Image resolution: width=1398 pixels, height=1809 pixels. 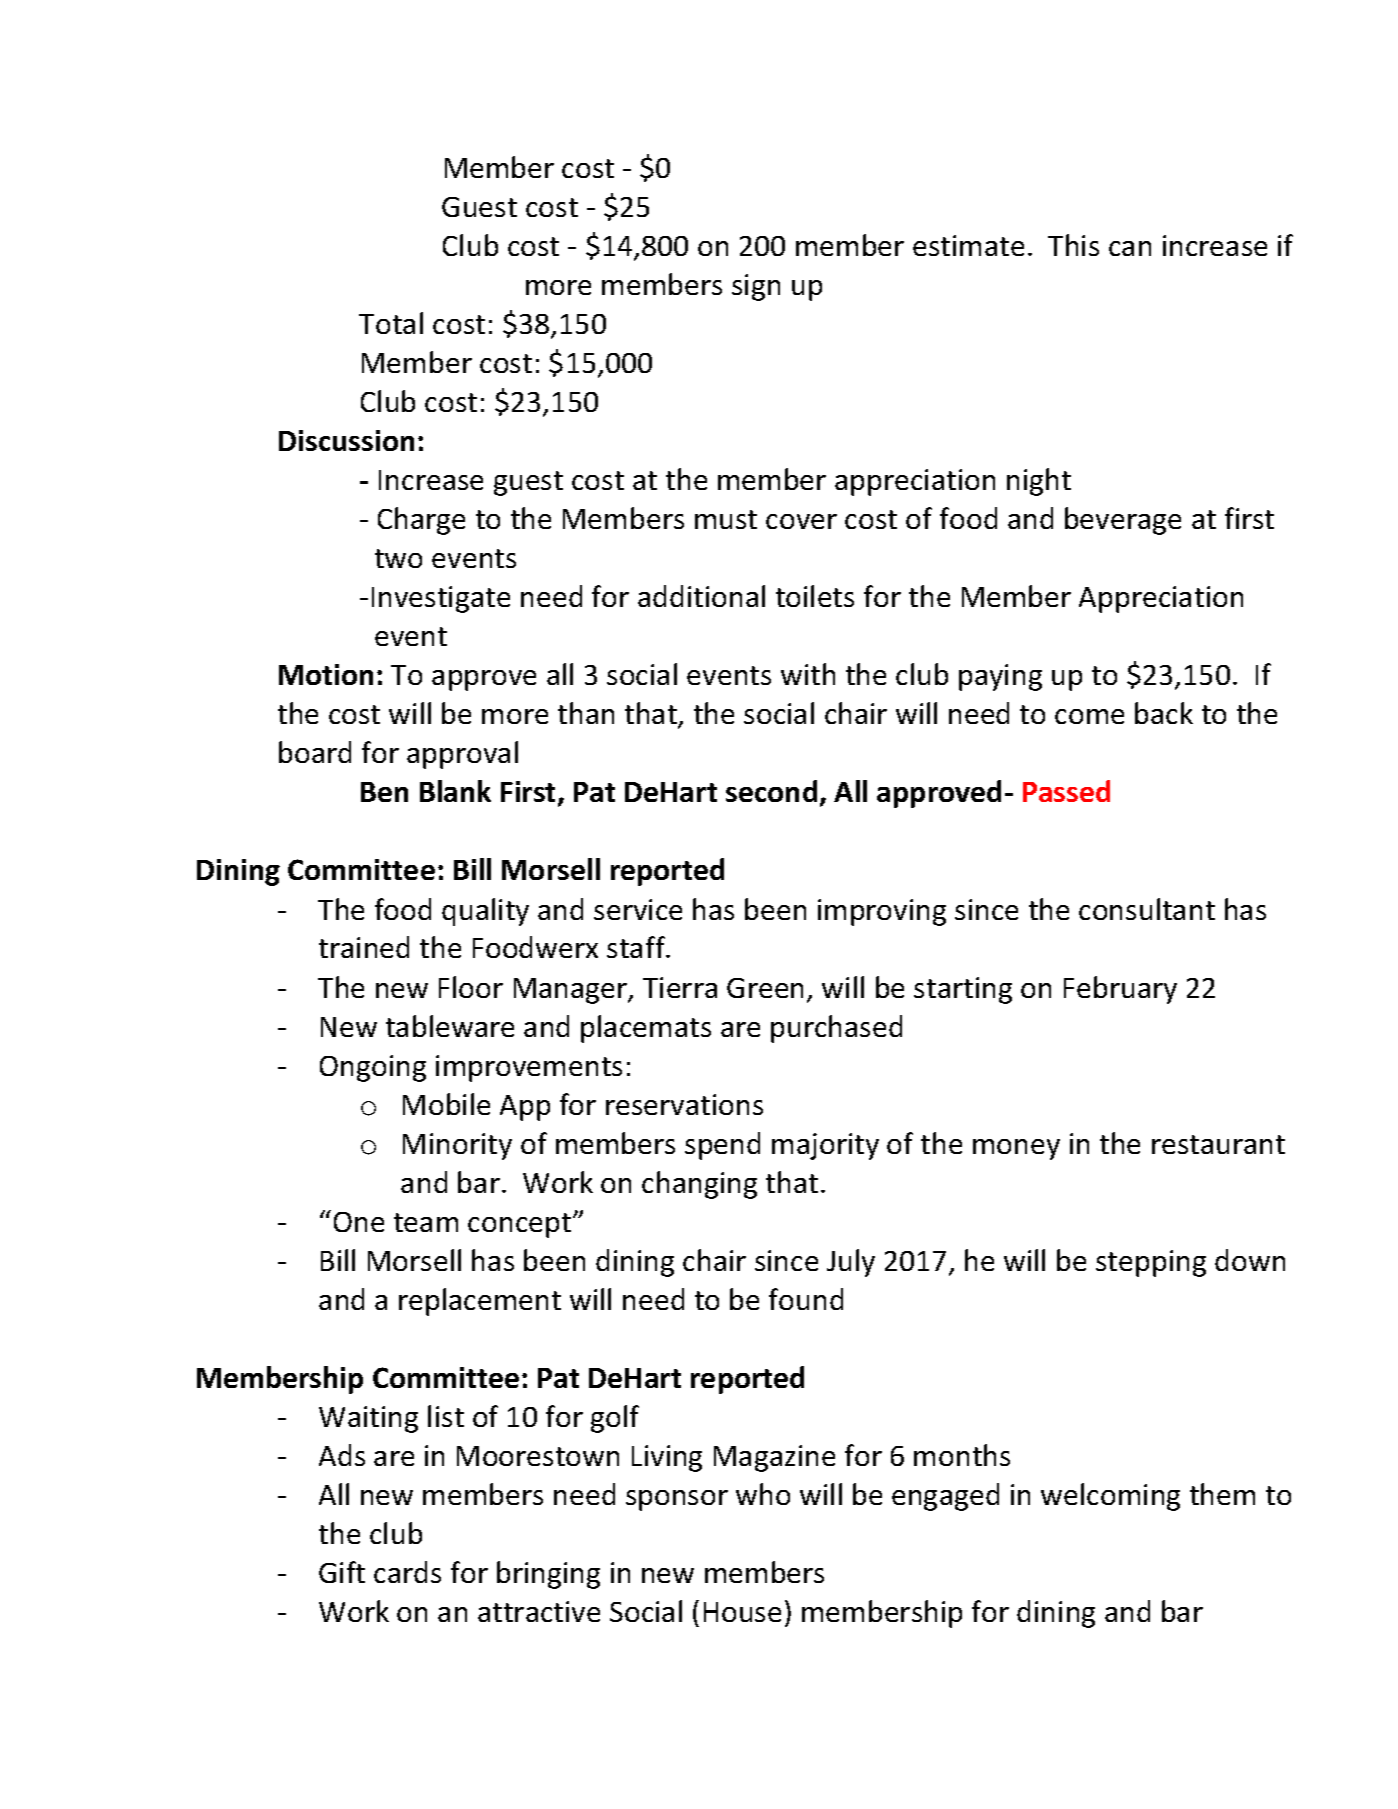 I want to click on consultant, so click(x=1147, y=909).
